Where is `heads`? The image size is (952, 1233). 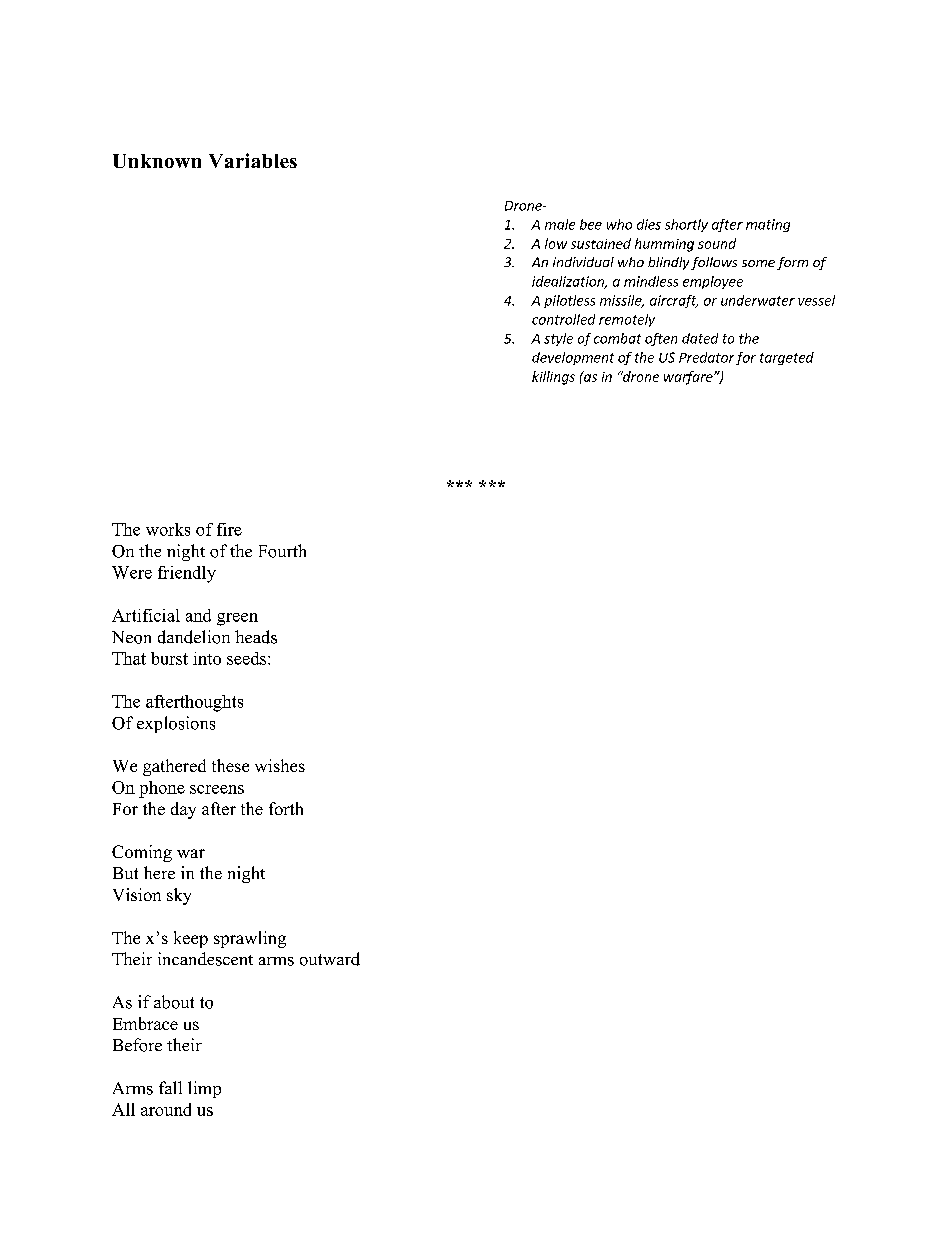
heads is located at coordinates (256, 637).
